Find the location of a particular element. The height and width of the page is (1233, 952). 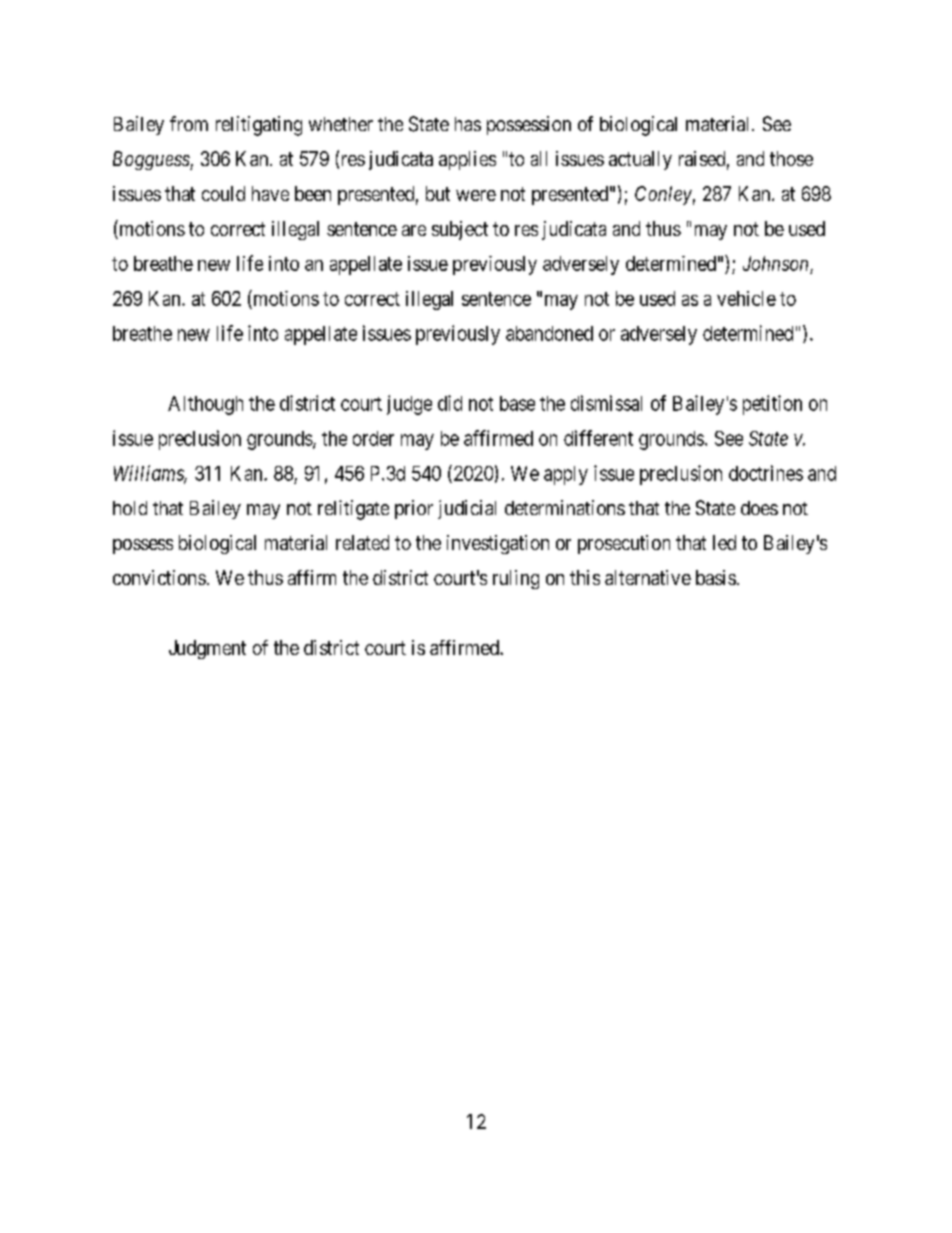

actually is located at coordinates (640, 160).
